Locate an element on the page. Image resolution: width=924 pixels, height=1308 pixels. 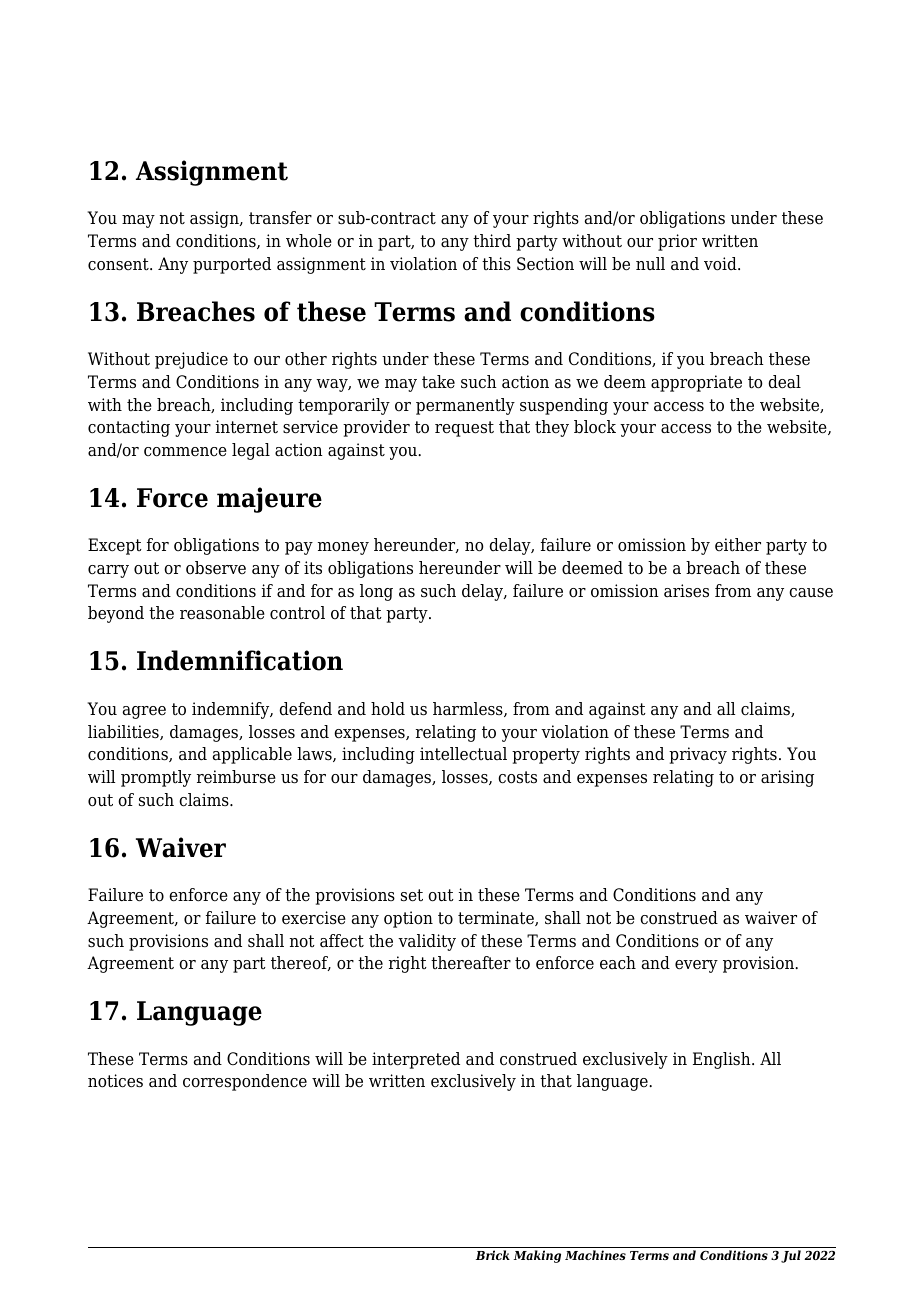
purported is located at coordinates (232, 265).
